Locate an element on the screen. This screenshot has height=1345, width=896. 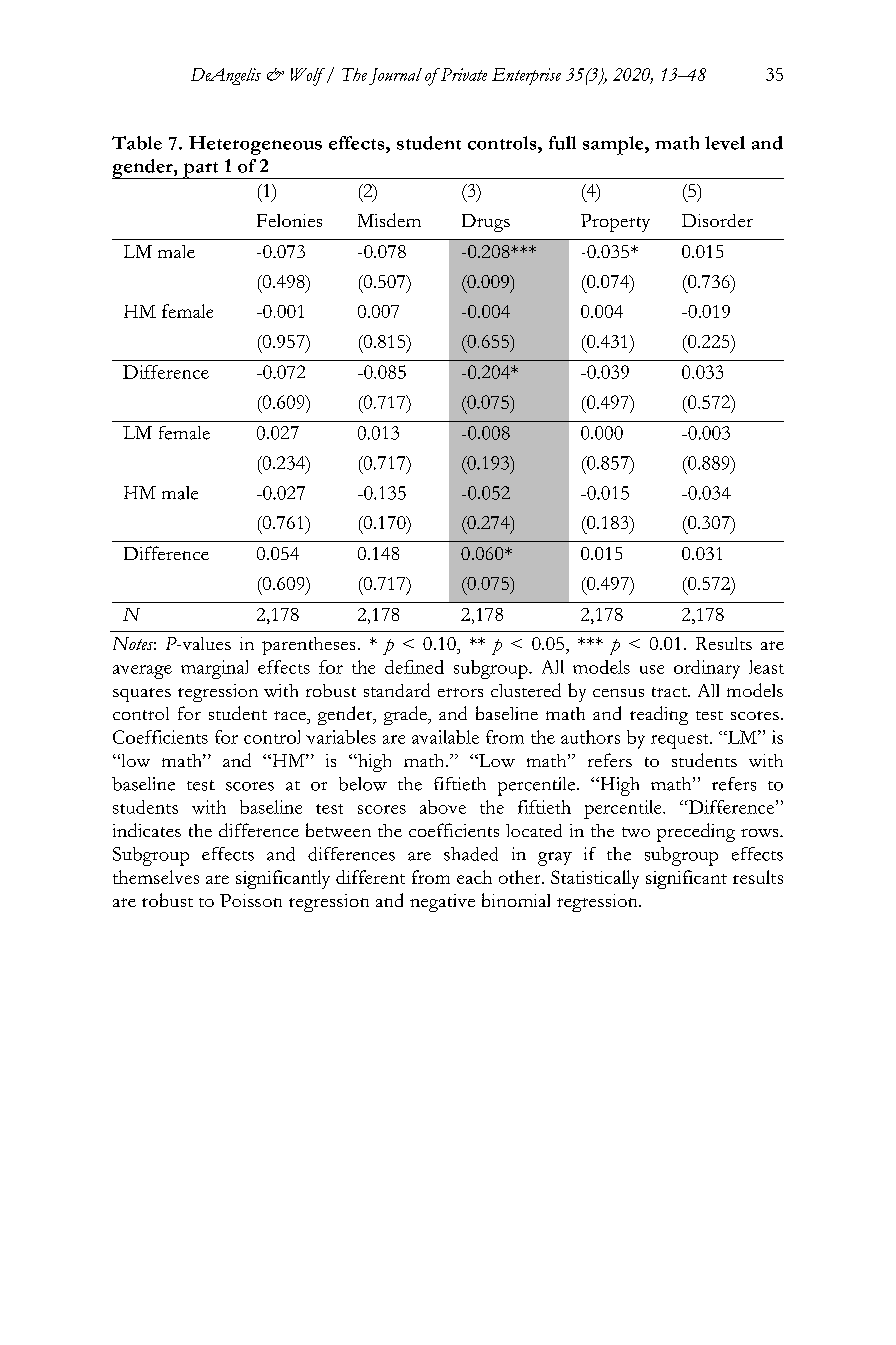
ordinary is located at coordinates (707, 669).
